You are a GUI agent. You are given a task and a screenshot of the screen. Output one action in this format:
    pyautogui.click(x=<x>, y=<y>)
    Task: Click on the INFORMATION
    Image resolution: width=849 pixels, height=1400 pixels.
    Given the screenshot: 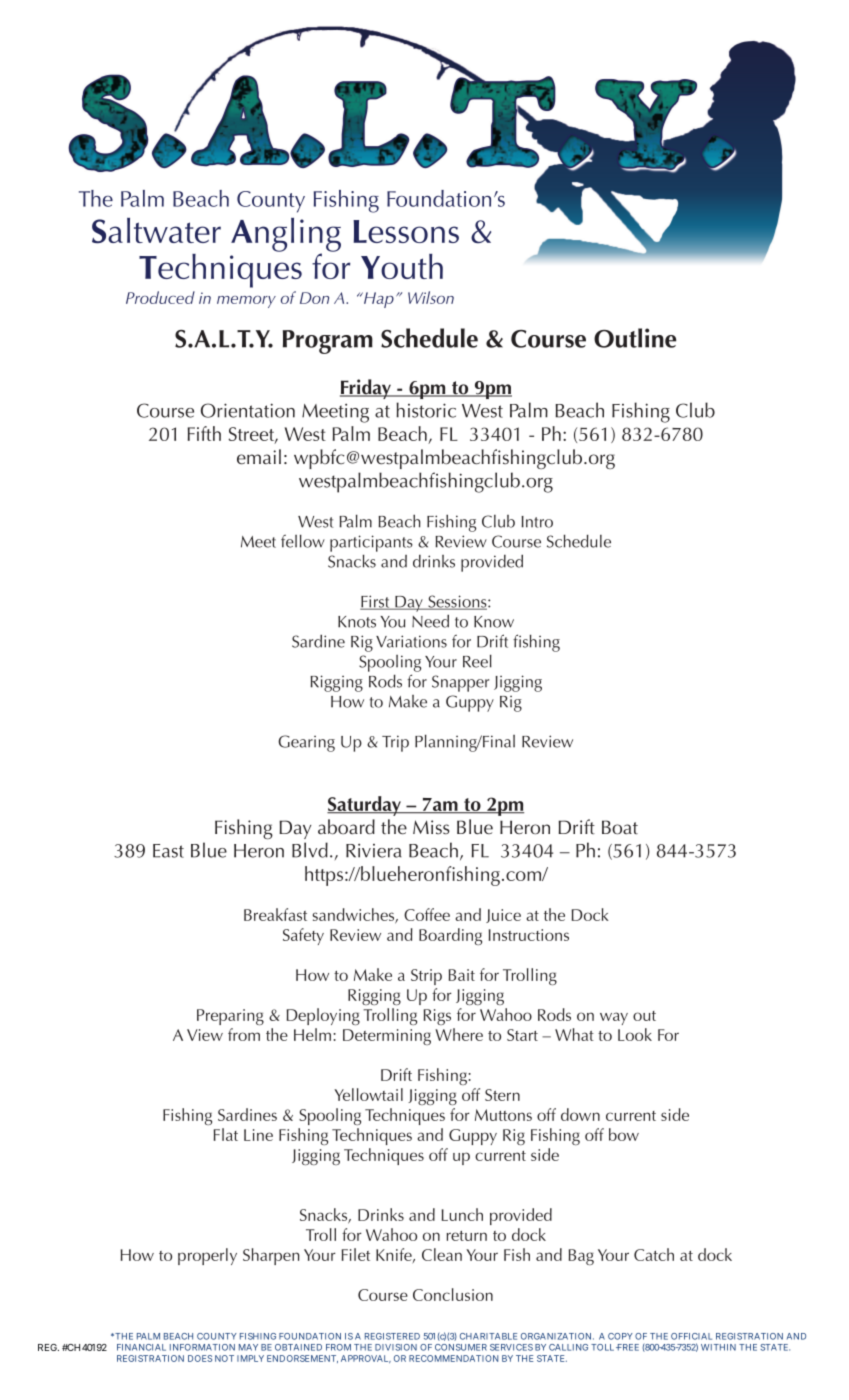 What is the action you would take?
    pyautogui.click(x=202, y=1347)
